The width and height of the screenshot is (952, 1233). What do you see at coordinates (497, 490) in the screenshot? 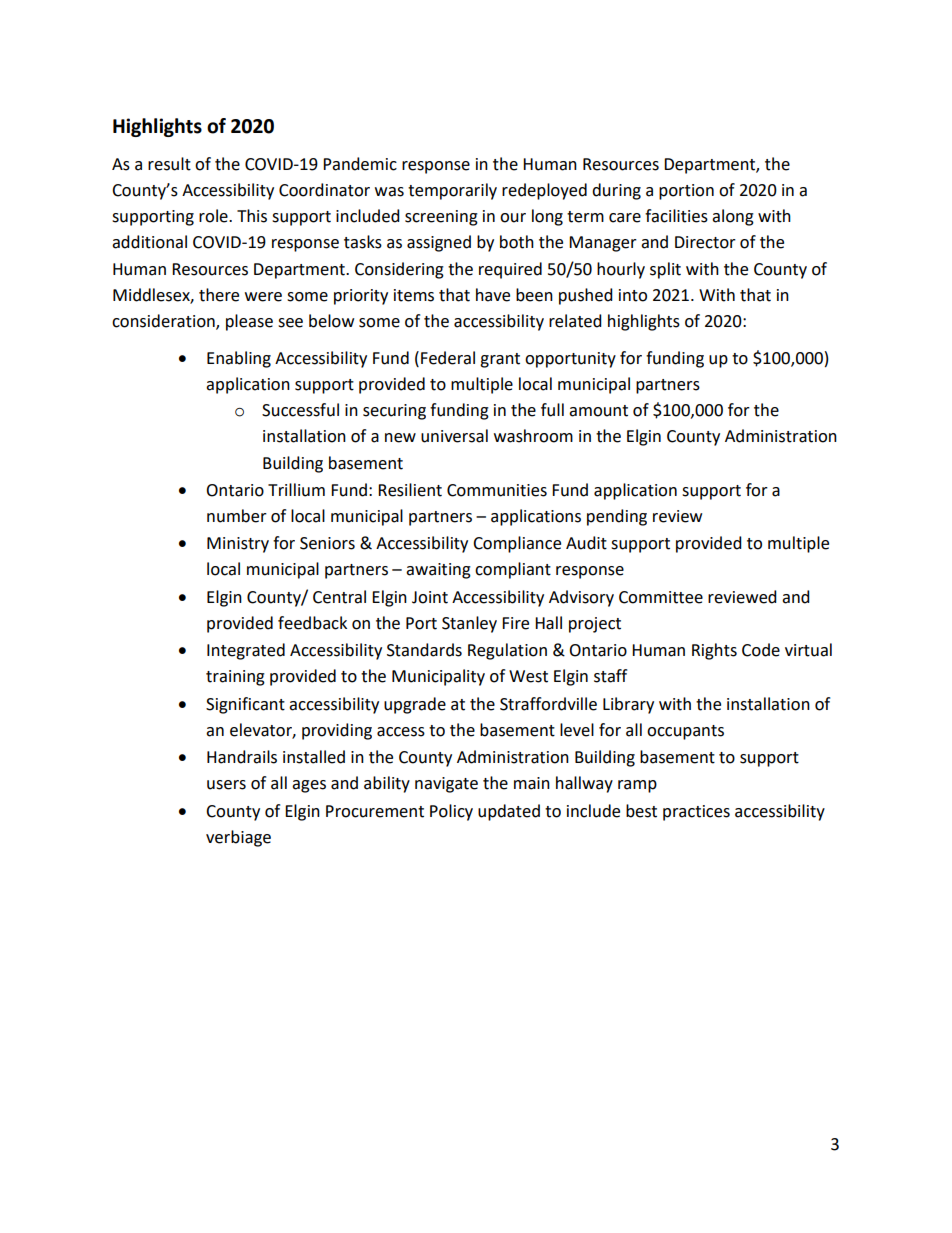
I see `Communities` at bounding box center [497, 490].
